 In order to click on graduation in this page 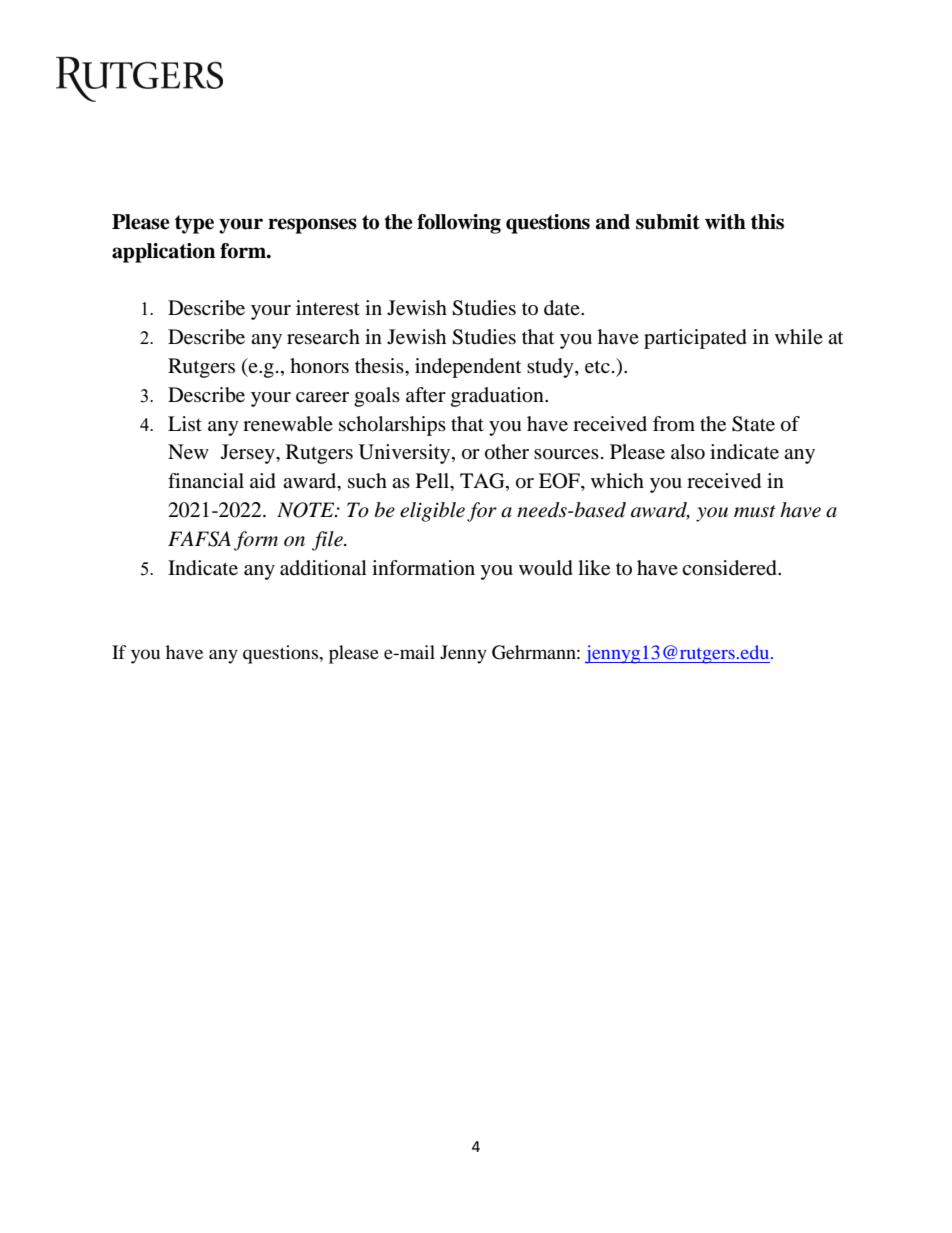, I will do `click(498, 397)`.
